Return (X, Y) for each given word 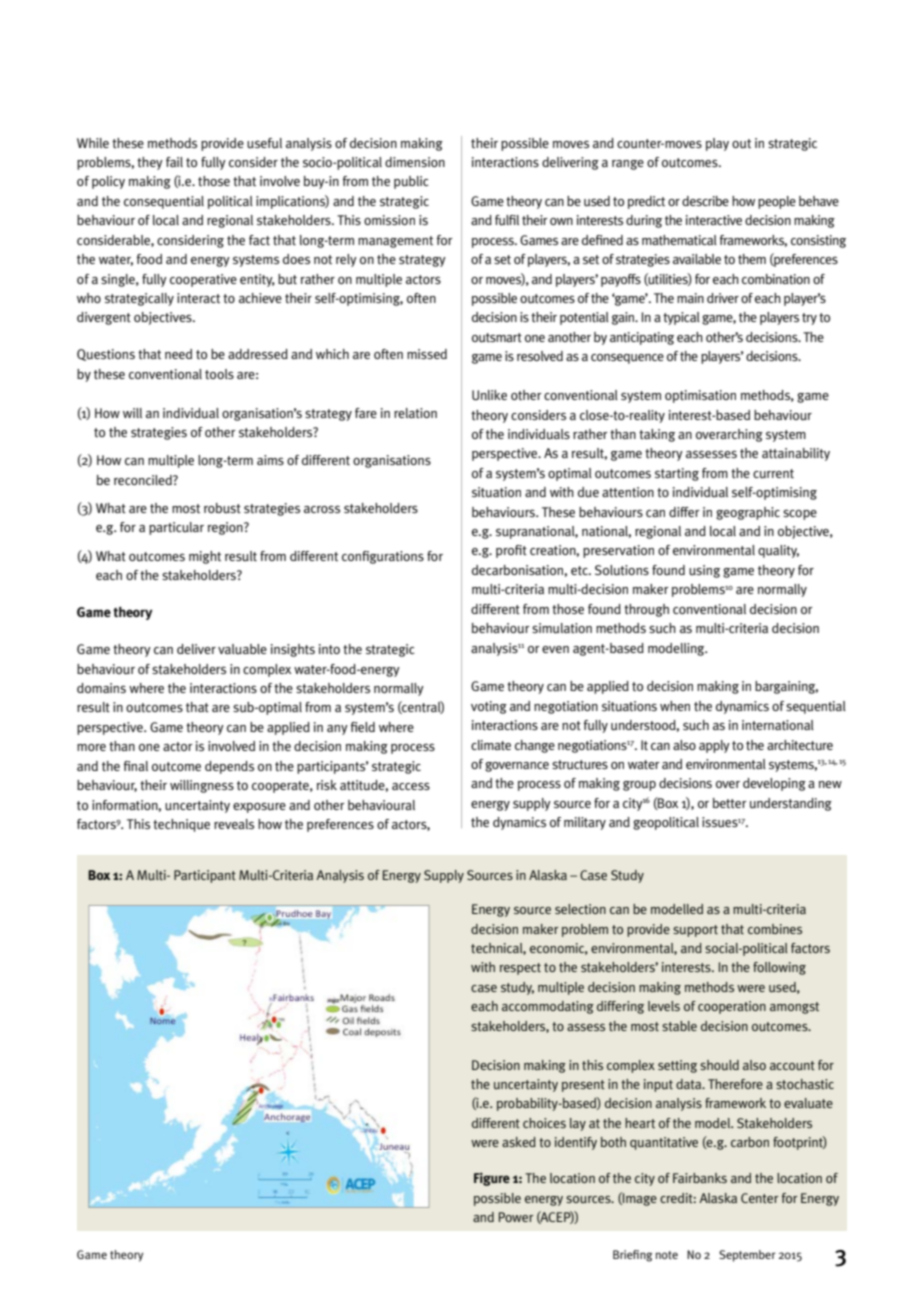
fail (174, 162)
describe (705, 201)
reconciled (144, 480)
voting (489, 707)
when (675, 706)
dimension (415, 162)
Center (759, 1198)
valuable (242, 649)
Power (516, 1217)
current (773, 474)
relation (415, 413)
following (779, 968)
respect (520, 969)
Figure (492, 1179)
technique (181, 825)
